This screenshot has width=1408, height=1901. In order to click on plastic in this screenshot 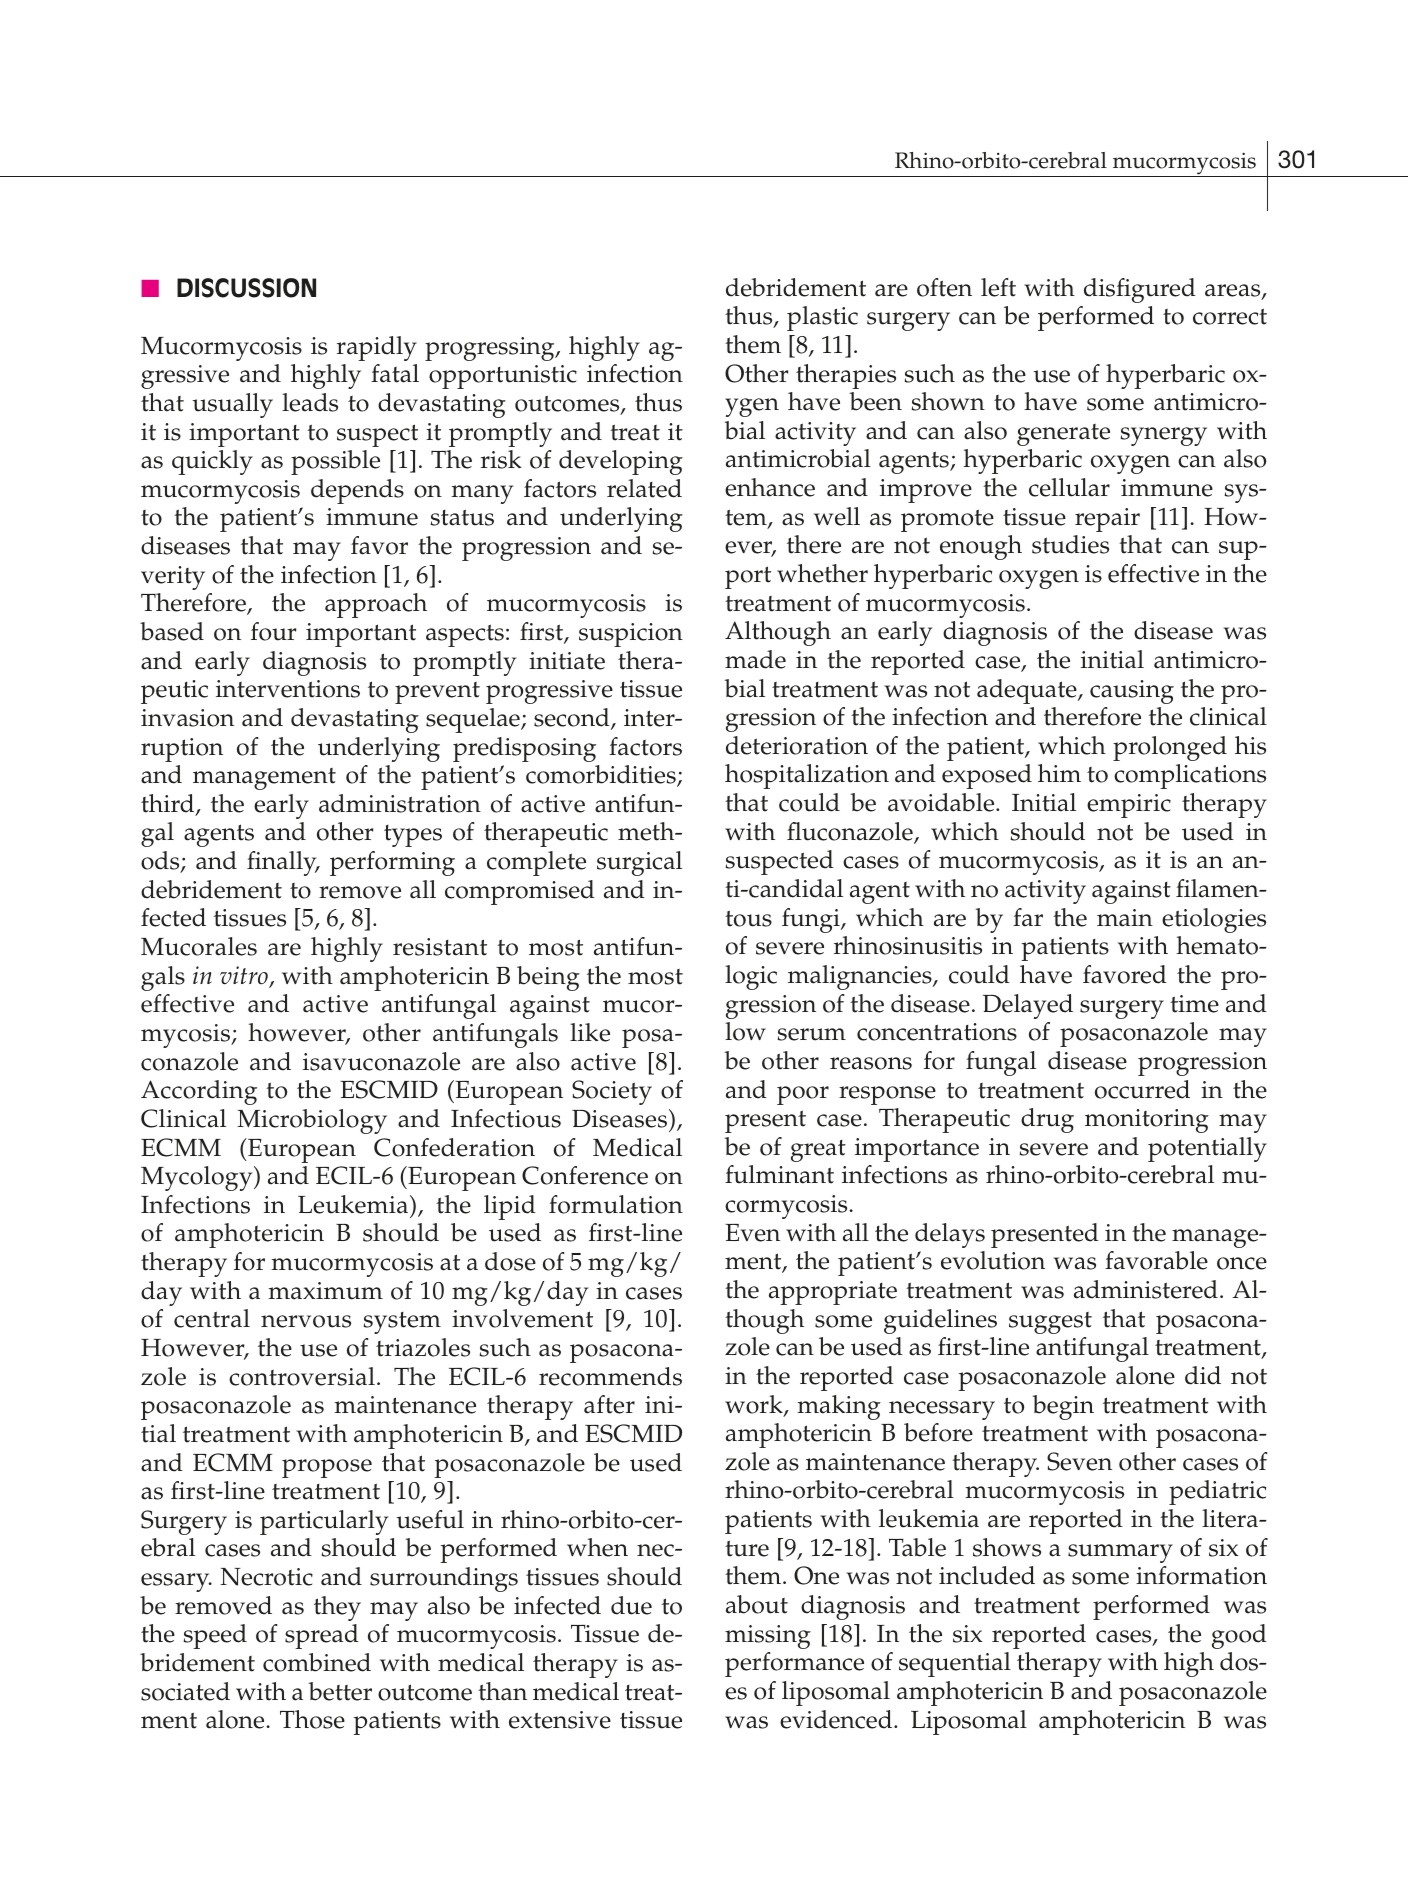, I will do `click(822, 318)`.
